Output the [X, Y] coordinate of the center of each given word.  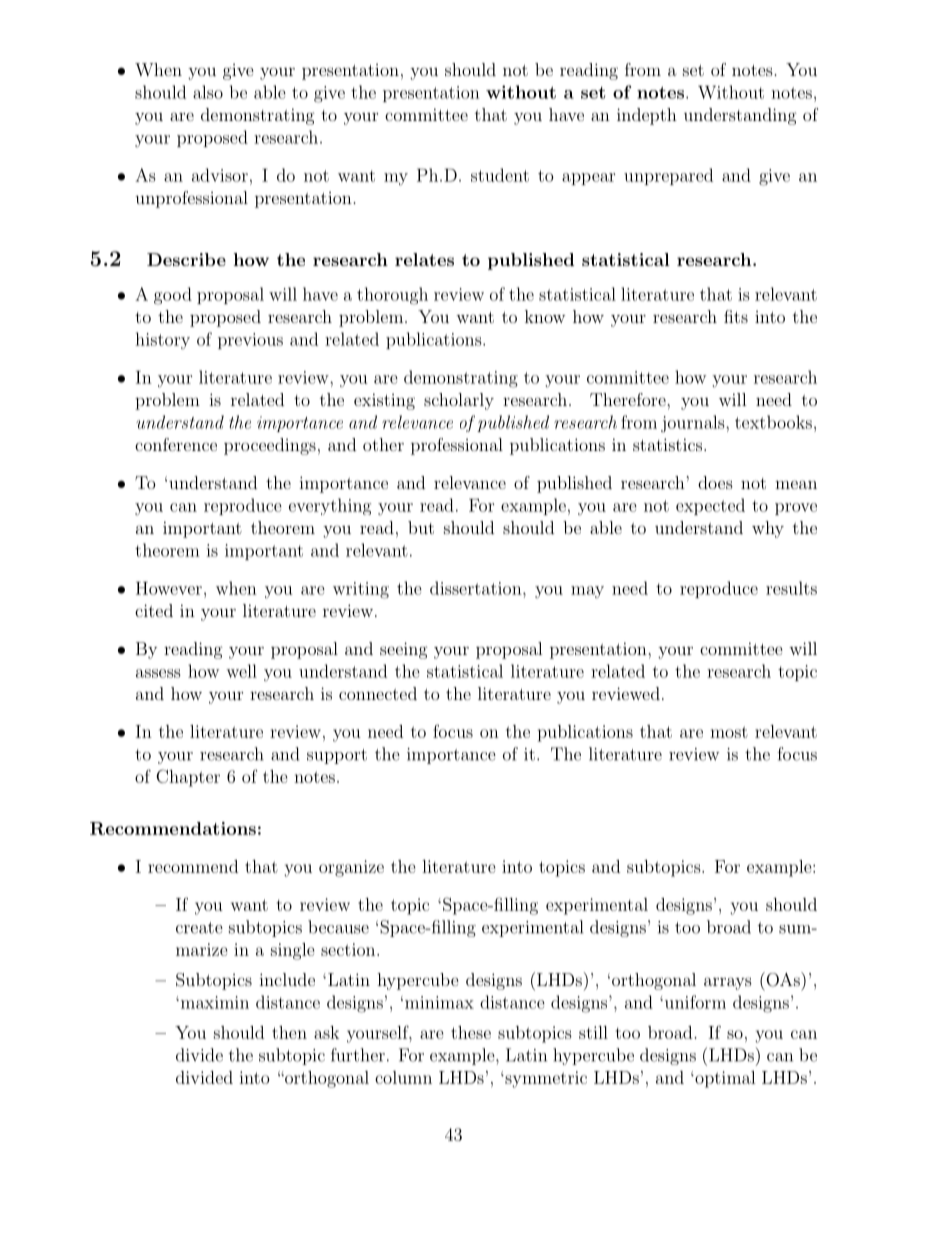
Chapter [188, 778]
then [289, 1032]
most [729, 732]
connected [378, 693]
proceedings [270, 446]
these [471, 1032]
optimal [724, 1079]
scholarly [459, 401]
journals [694, 424]
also [208, 92]
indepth [647, 116]
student [500, 175]
